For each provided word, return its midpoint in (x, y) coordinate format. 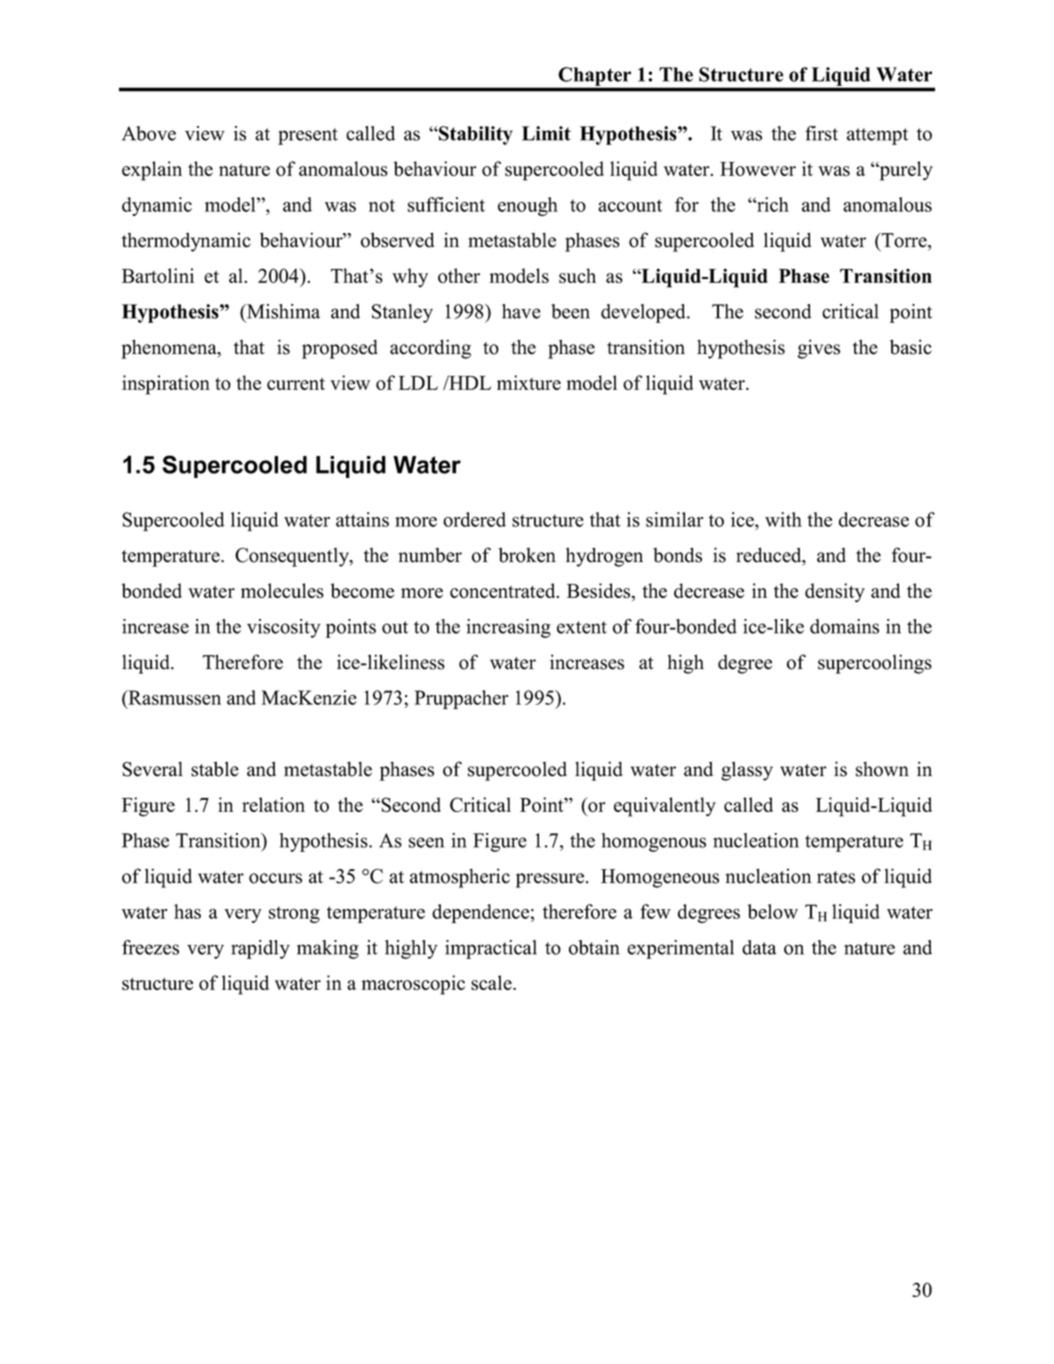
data (759, 947)
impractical (491, 949)
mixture (529, 382)
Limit (546, 133)
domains (844, 626)
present (308, 136)
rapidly (260, 949)
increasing (509, 628)
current (296, 384)
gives (819, 349)
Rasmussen (173, 697)
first (821, 133)
